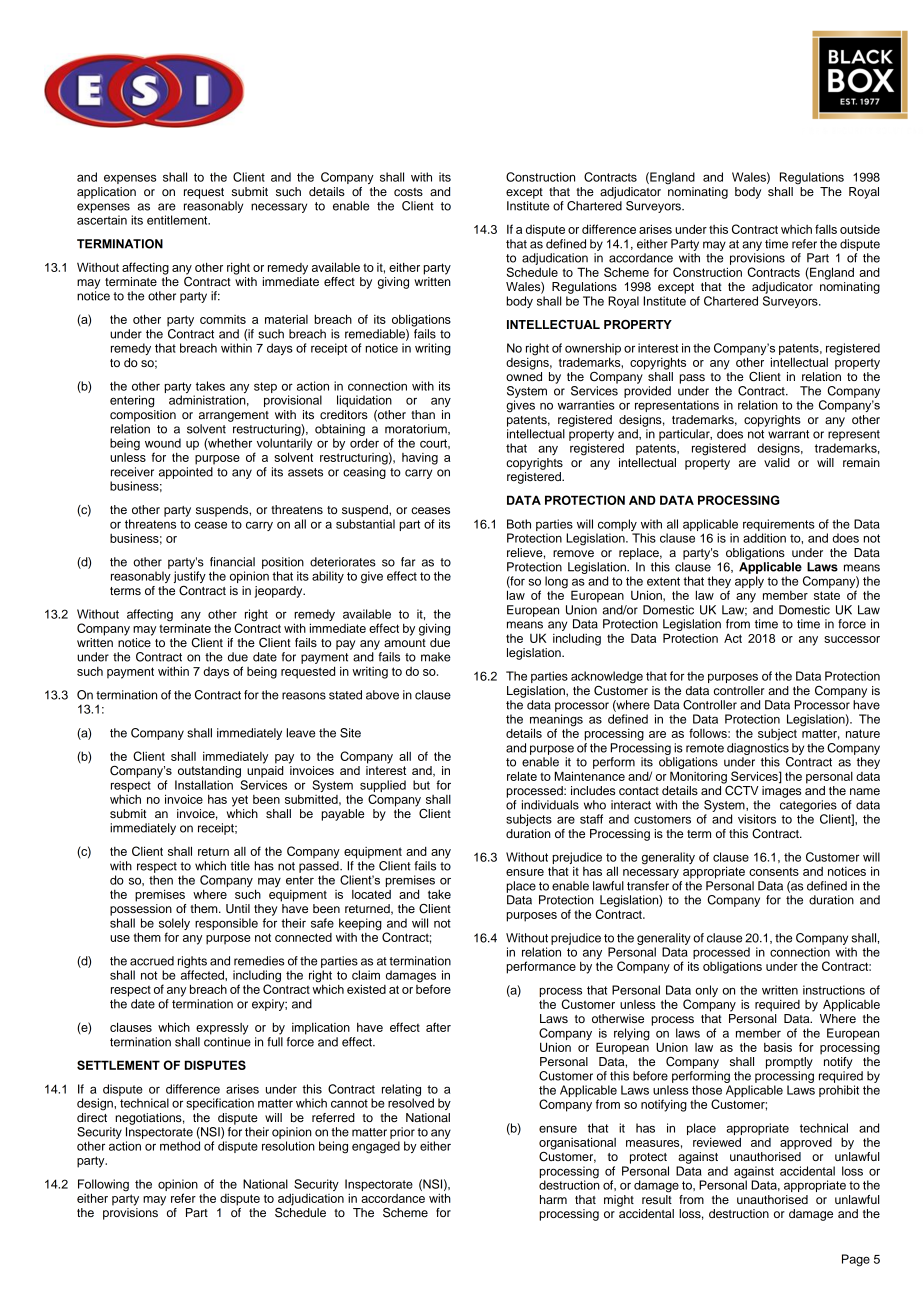  Describe the element at coordinates (757, 819) in the image. I see `visitors` at that location.
